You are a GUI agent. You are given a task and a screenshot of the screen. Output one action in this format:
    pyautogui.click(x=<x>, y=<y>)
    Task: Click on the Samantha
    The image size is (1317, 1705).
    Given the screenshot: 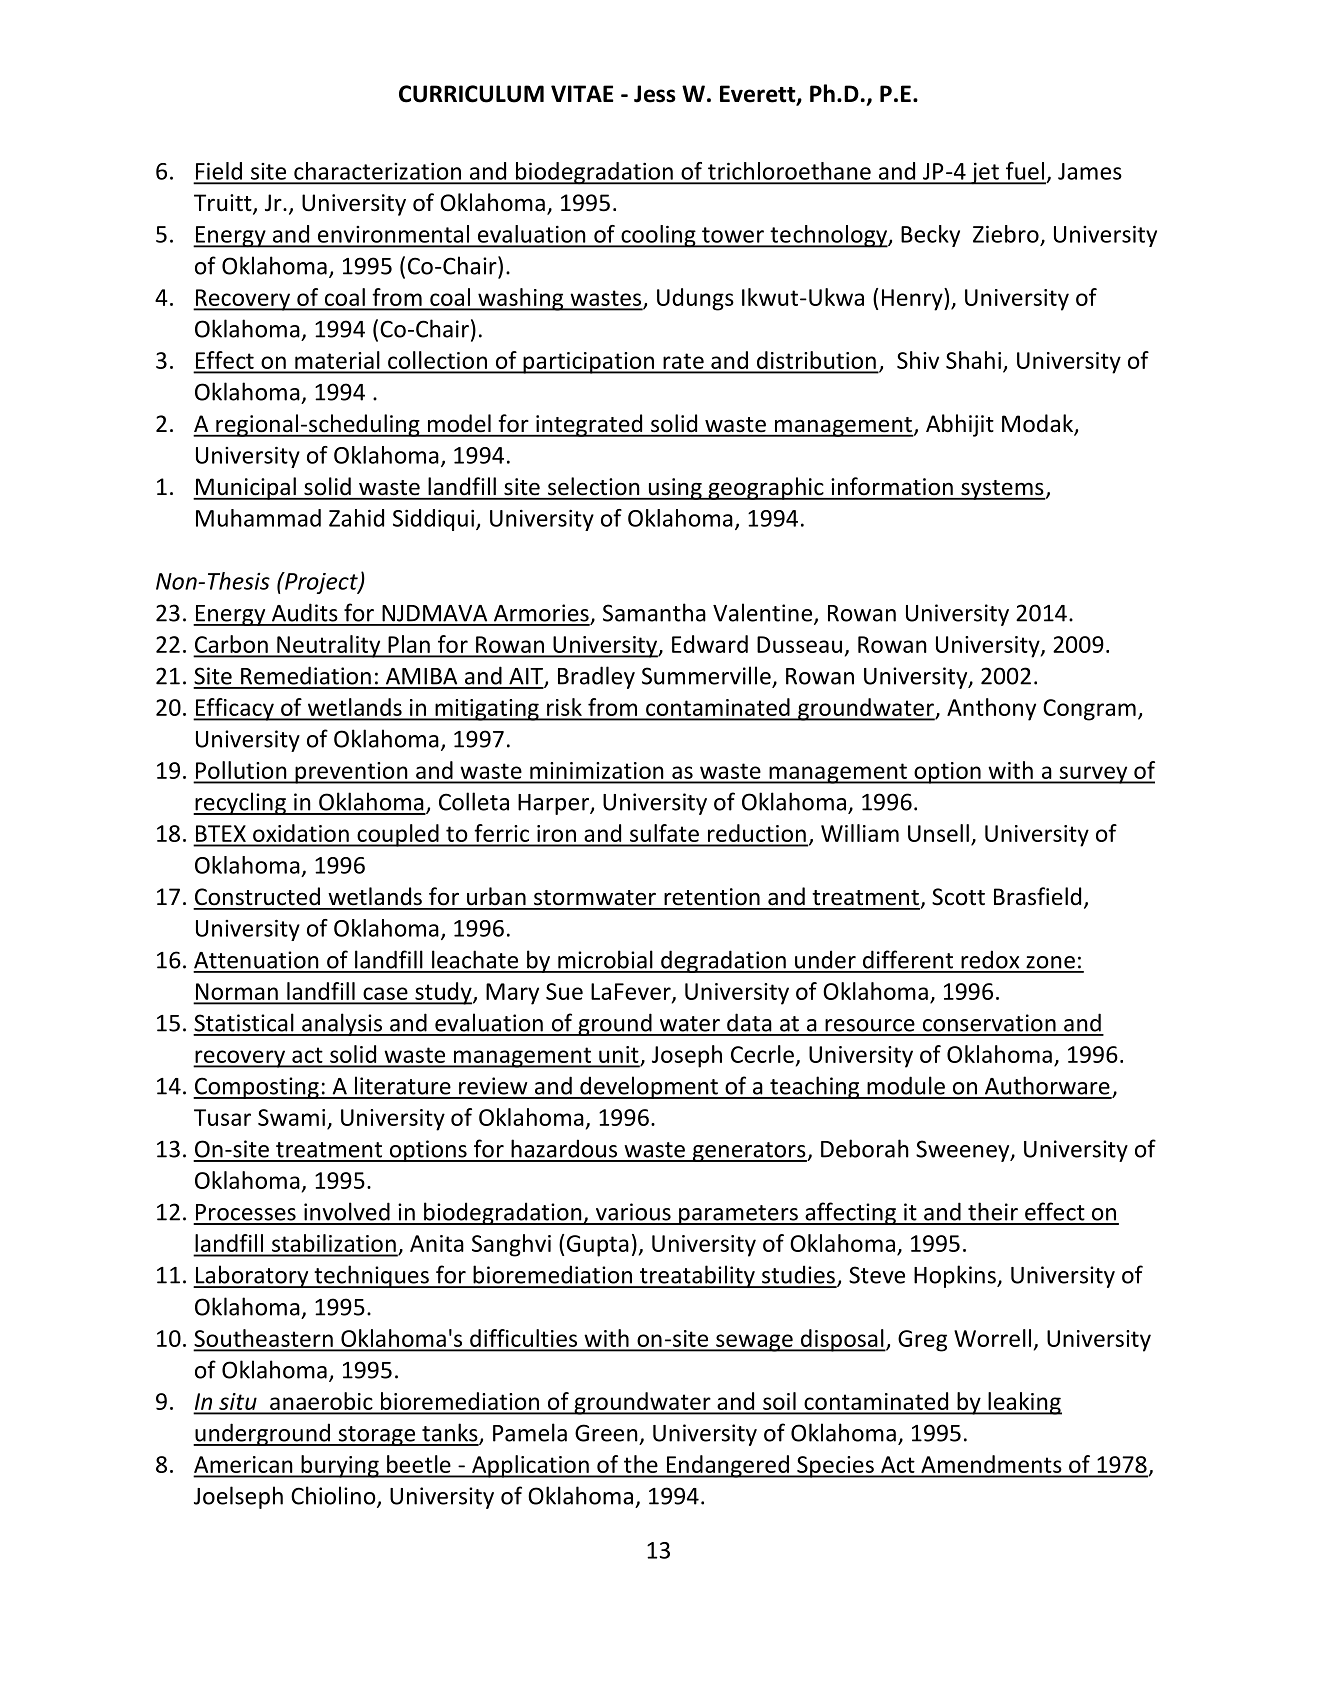 What is the action you would take?
    pyautogui.click(x=654, y=612)
